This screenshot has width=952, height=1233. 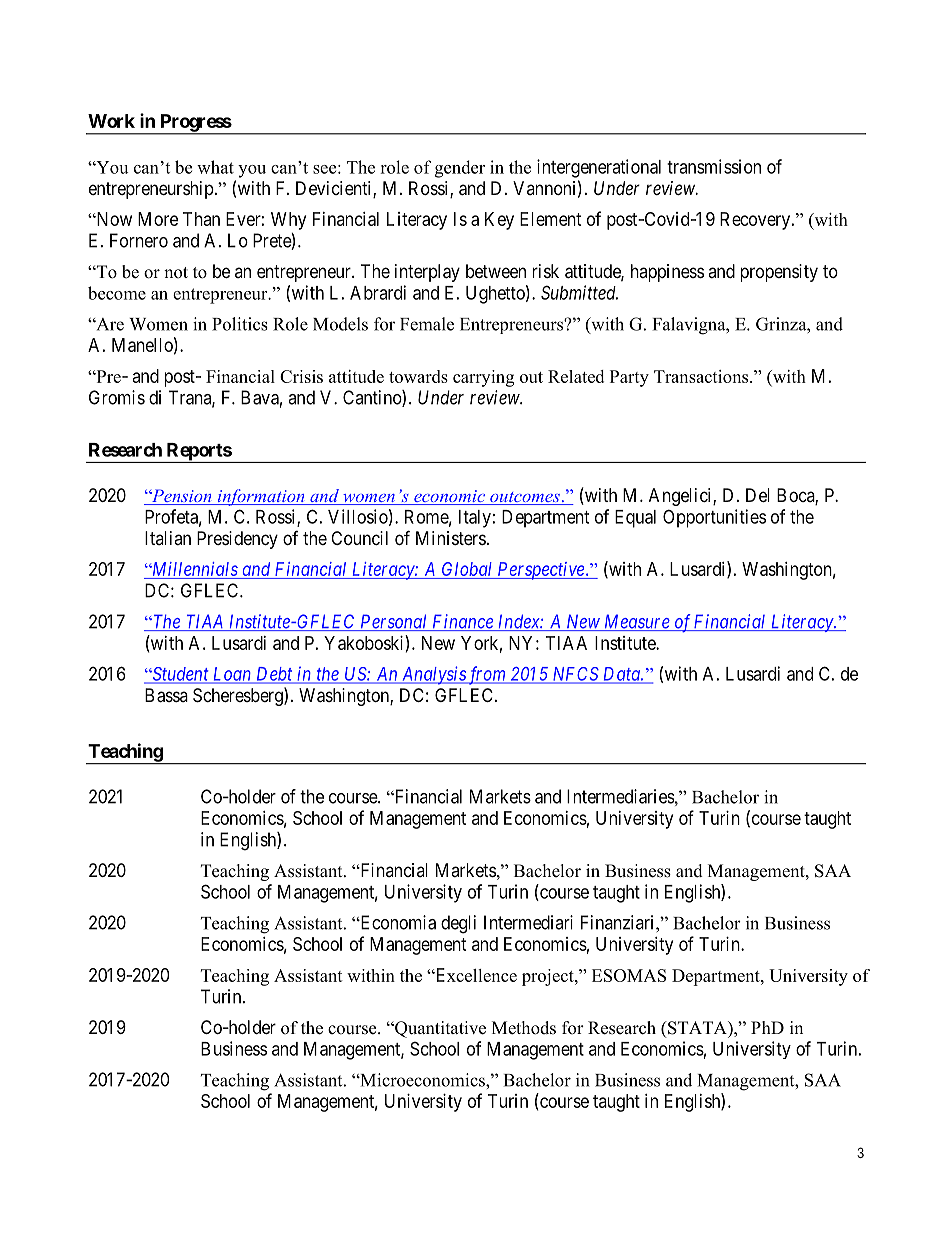 I want to click on what, so click(x=215, y=167).
